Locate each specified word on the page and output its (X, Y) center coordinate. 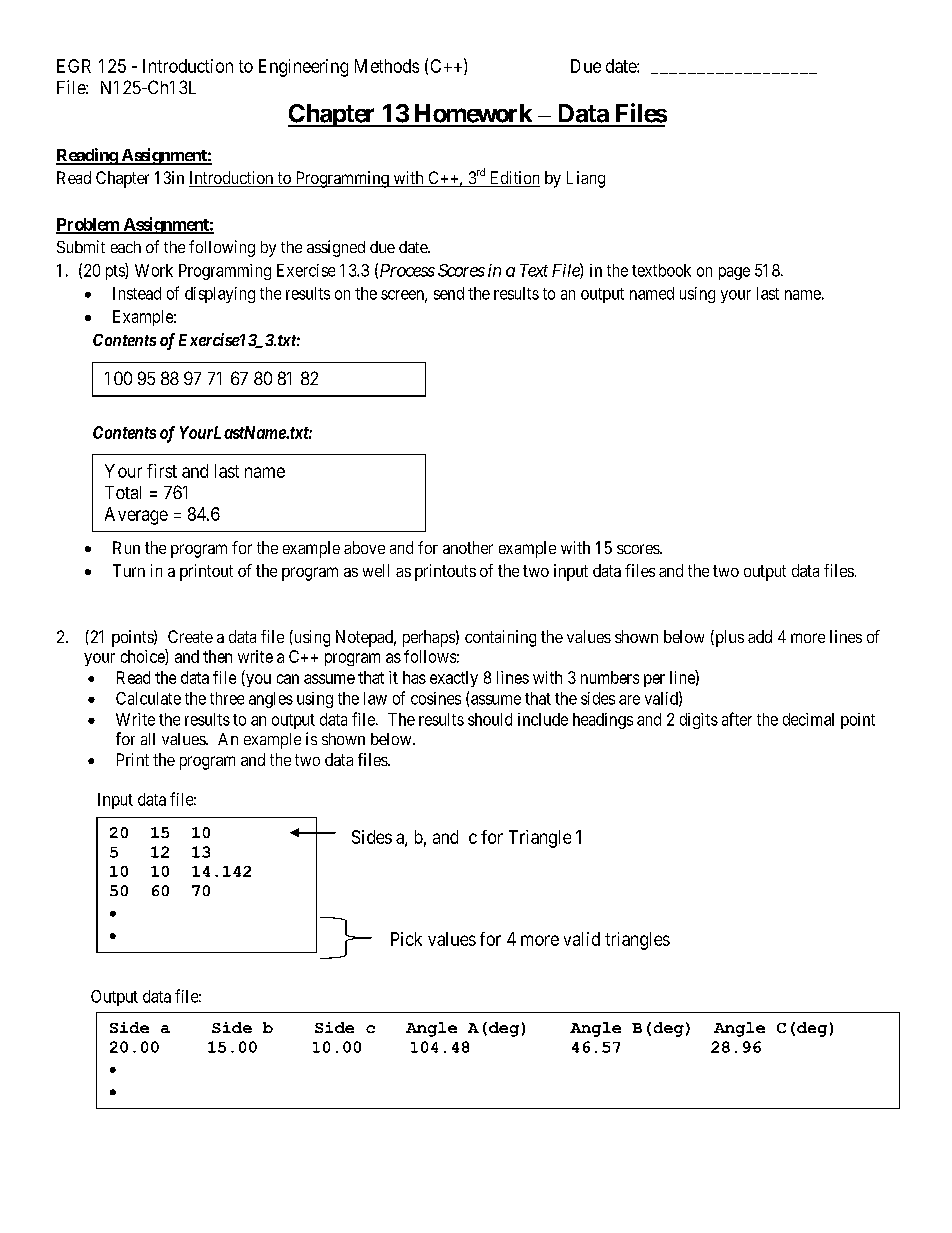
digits (699, 721)
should (490, 719)
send (449, 293)
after (737, 719)
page (734, 273)
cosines (436, 698)
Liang (586, 179)
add (760, 636)
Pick (406, 939)
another (468, 547)
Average (136, 516)
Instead (137, 293)
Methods (387, 66)
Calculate (148, 698)
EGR (74, 66)
